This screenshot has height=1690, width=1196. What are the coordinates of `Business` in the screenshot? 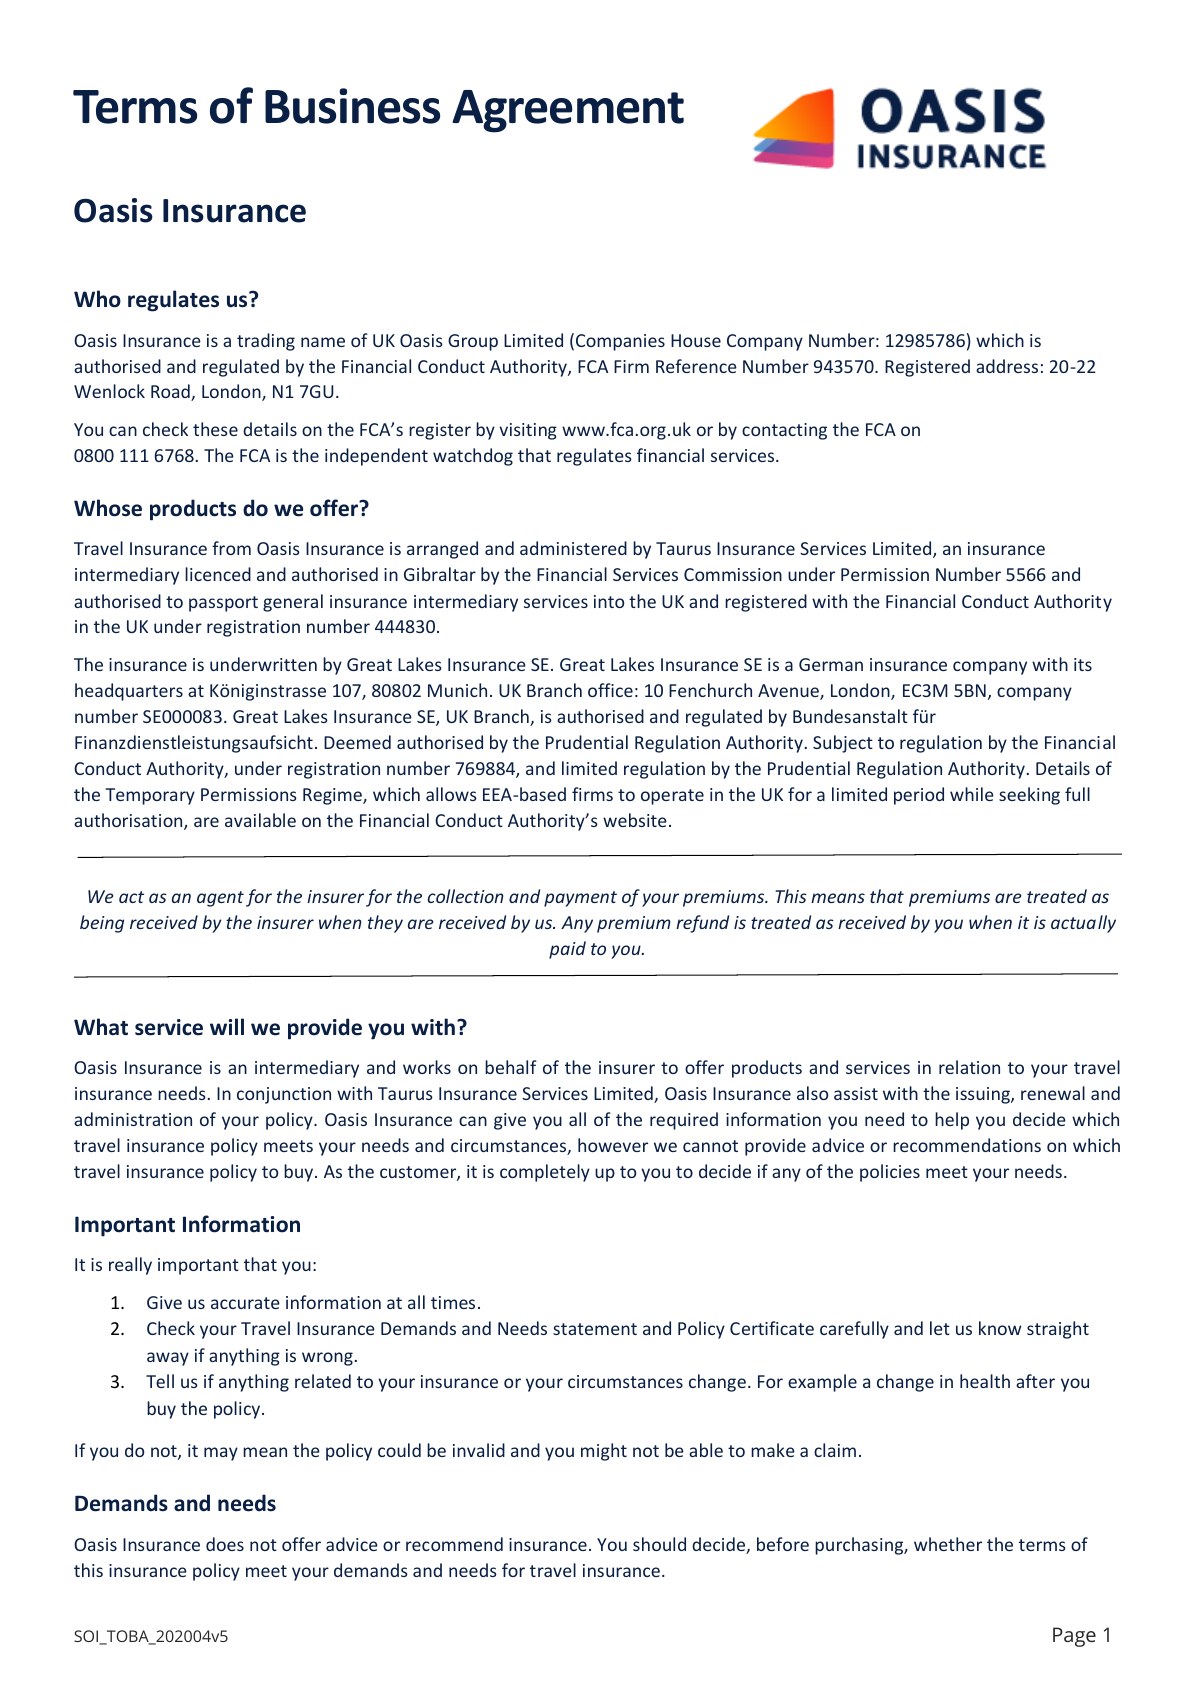 It's located at (352, 106).
